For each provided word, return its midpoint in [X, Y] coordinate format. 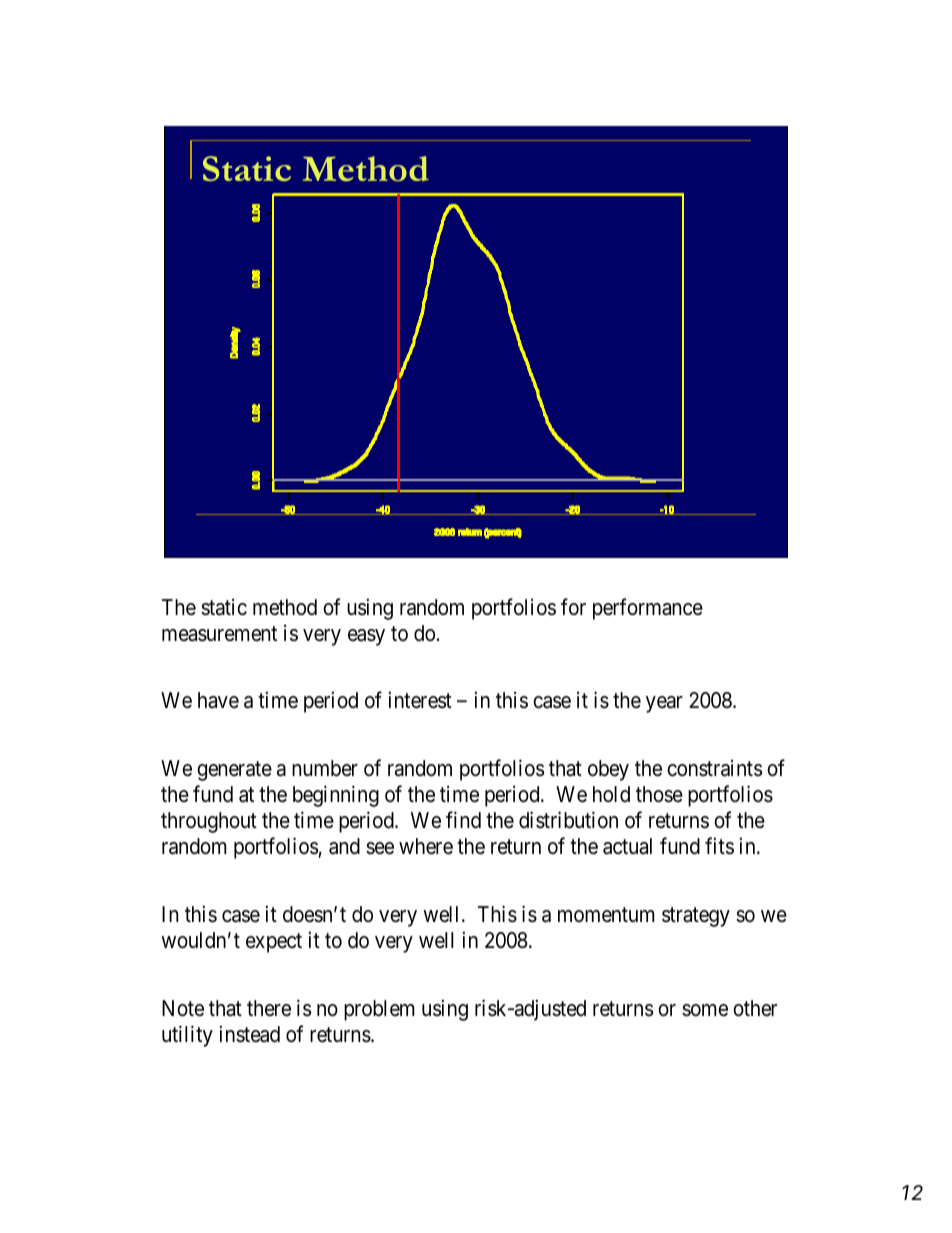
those [659, 794]
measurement [219, 634]
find [463, 820]
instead [250, 1034]
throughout [209, 822]
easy [366, 637]
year [664, 704]
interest [420, 700]
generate [234, 771]
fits [719, 846]
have [218, 700]
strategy [696, 917]
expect [274, 943]
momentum [606, 915]
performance [648, 609]
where [426, 846]
